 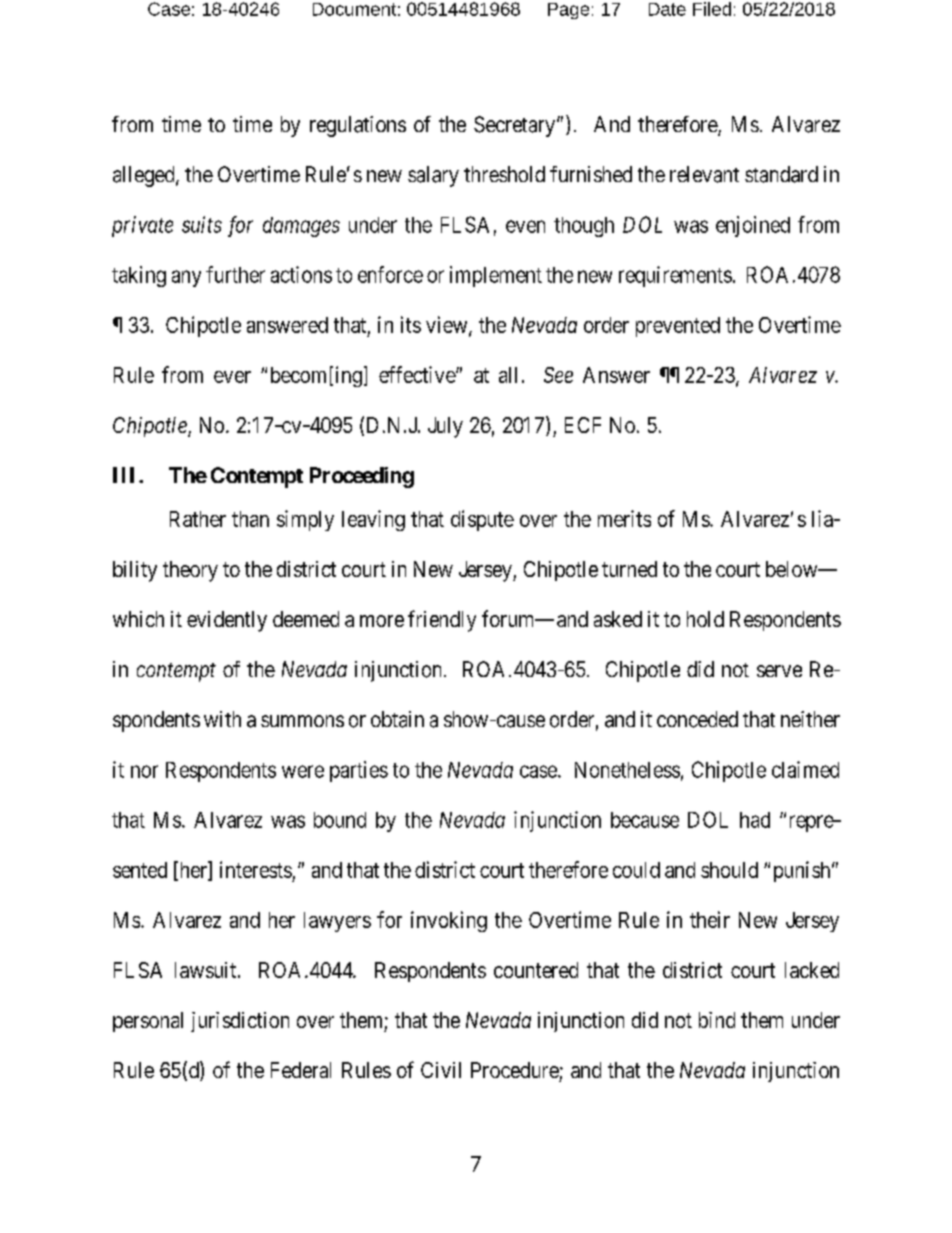 What do you see at coordinates (232, 377) in the screenshot?
I see `ever` at bounding box center [232, 377].
